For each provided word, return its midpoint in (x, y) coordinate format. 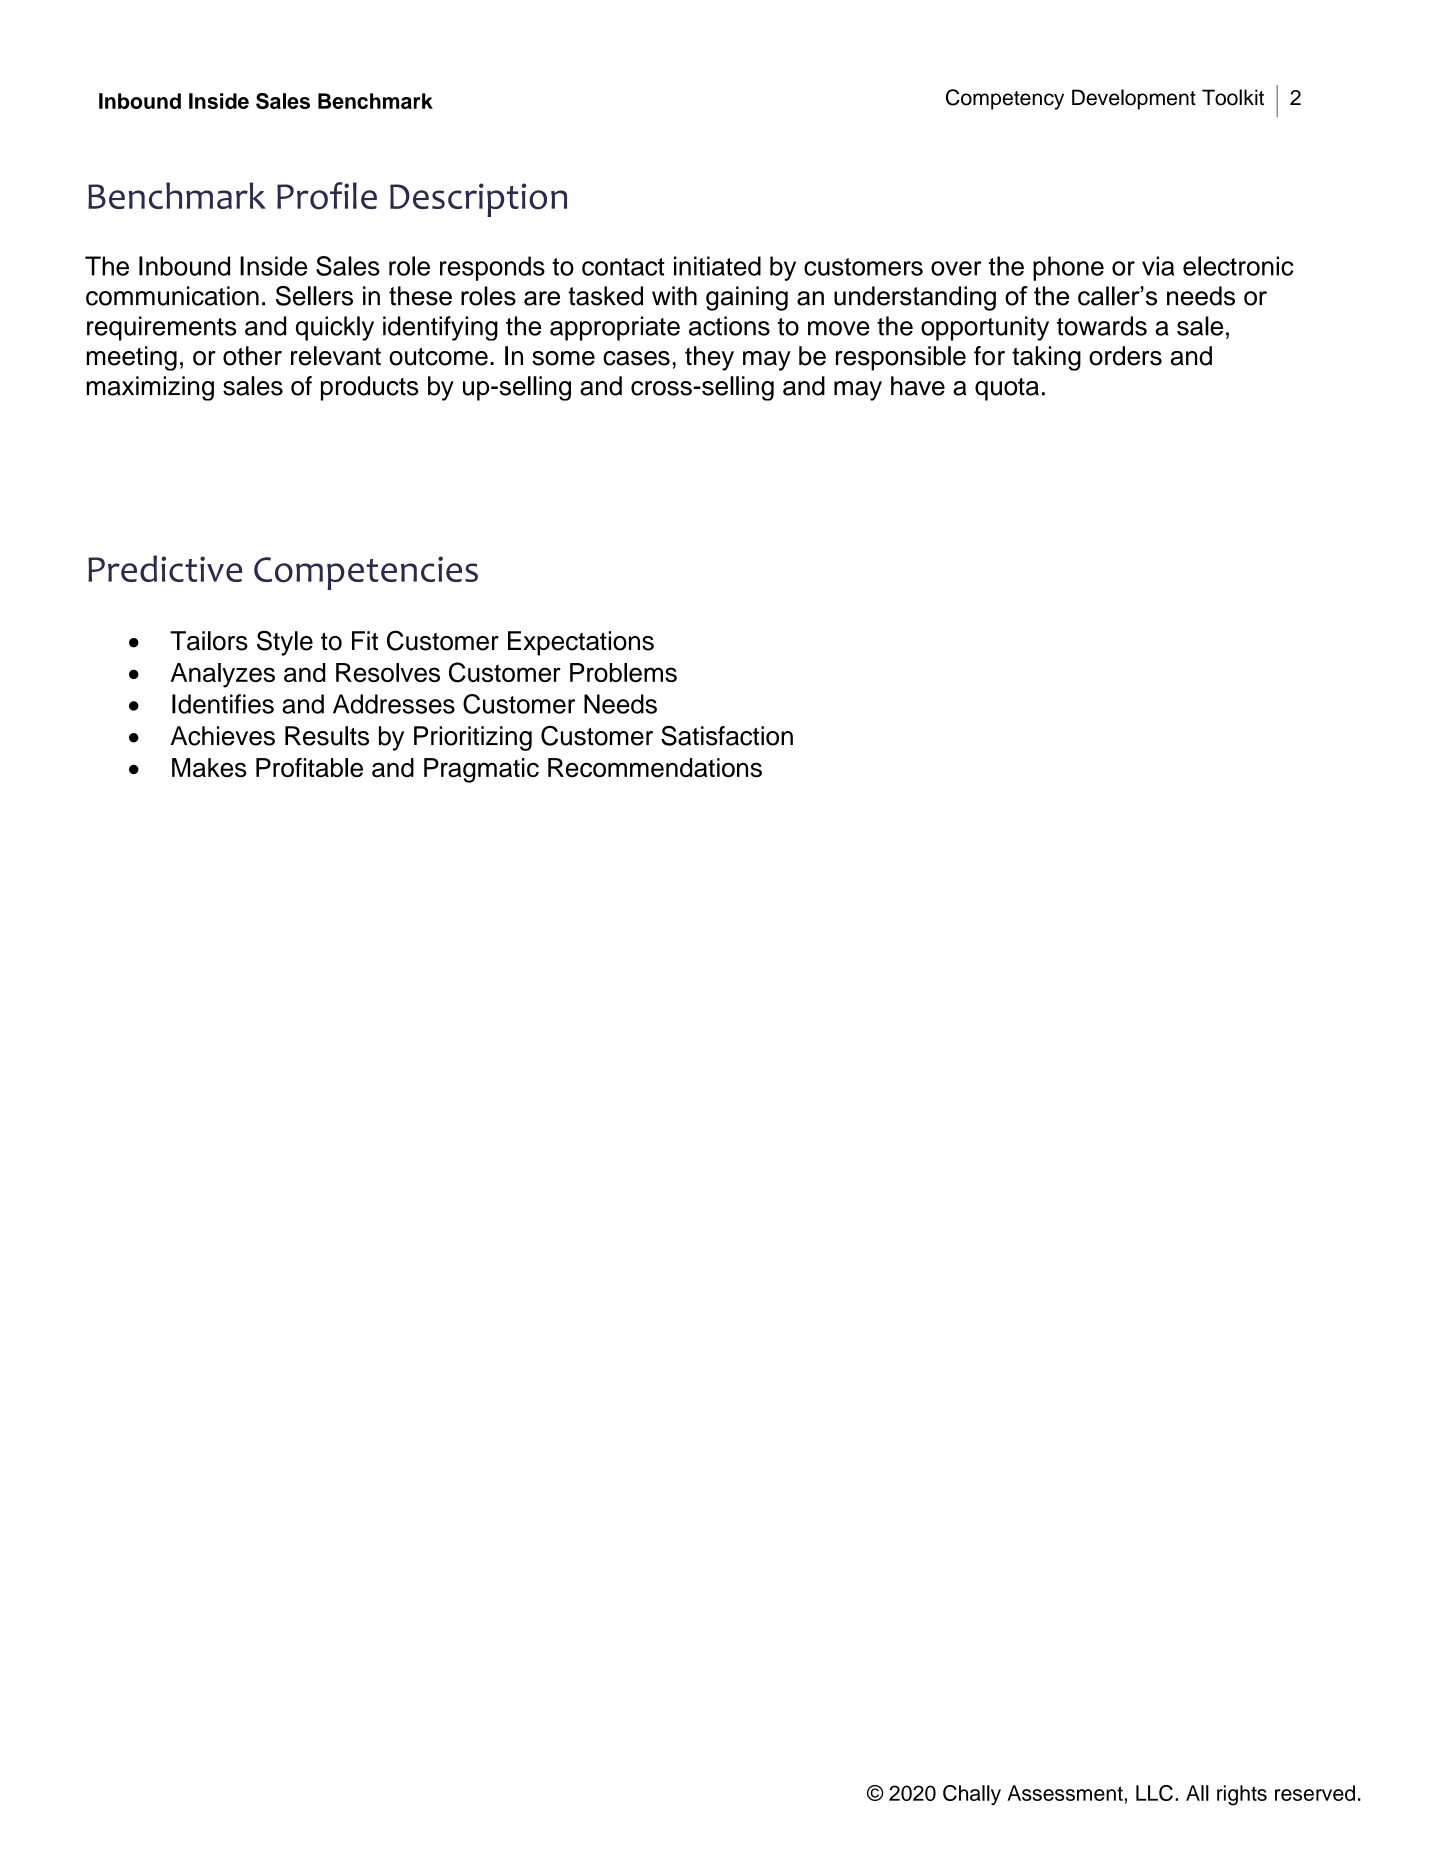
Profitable (309, 768)
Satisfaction (727, 736)
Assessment (1066, 1793)
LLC (1154, 1793)
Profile (327, 196)
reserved (1315, 1793)
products (370, 388)
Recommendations (655, 768)
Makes (209, 768)
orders (1125, 356)
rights (1242, 1795)
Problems (623, 672)
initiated (717, 266)
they (709, 358)
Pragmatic (481, 770)
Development (1134, 99)
